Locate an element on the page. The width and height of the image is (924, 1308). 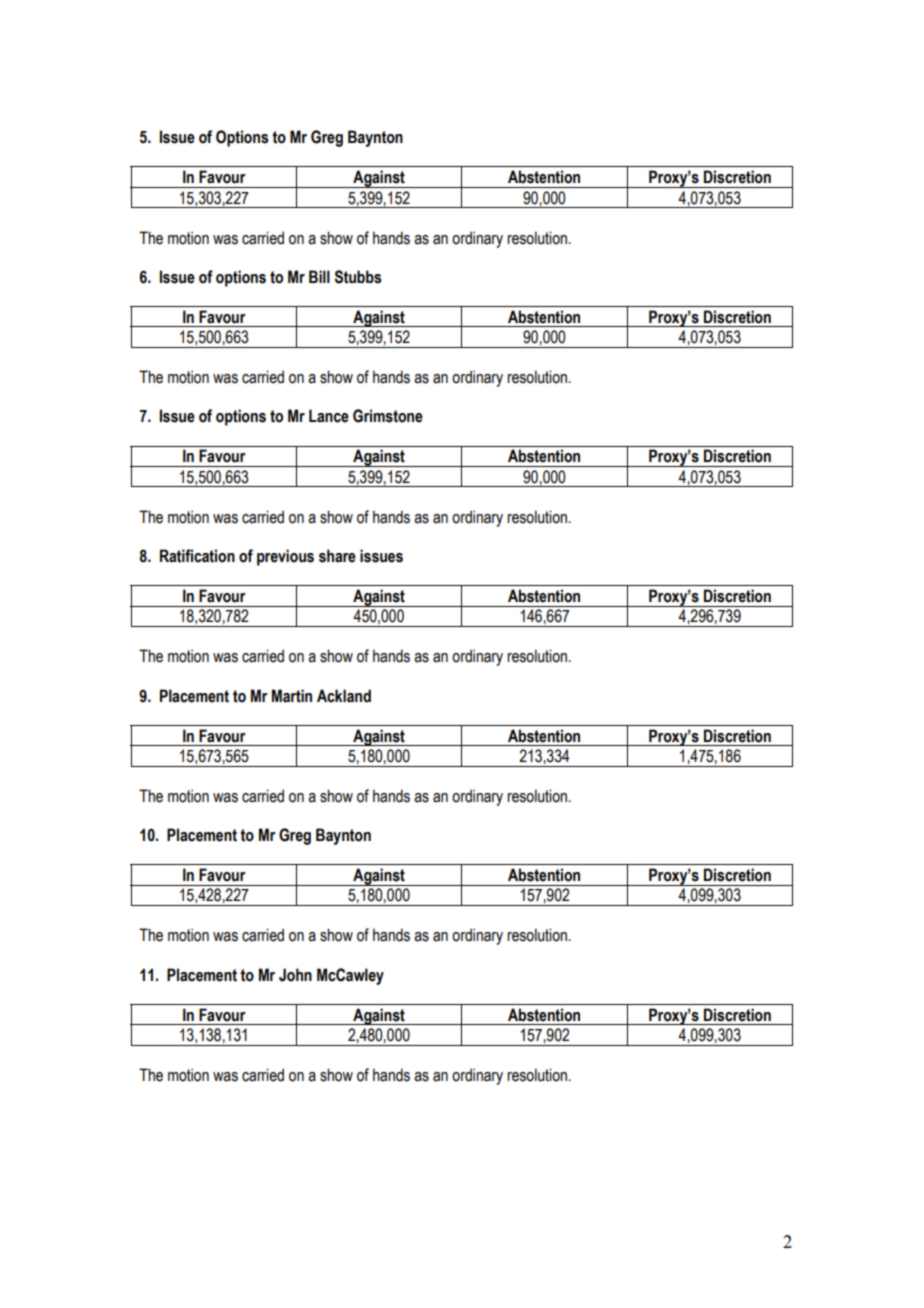
share is located at coordinates (337, 556).
